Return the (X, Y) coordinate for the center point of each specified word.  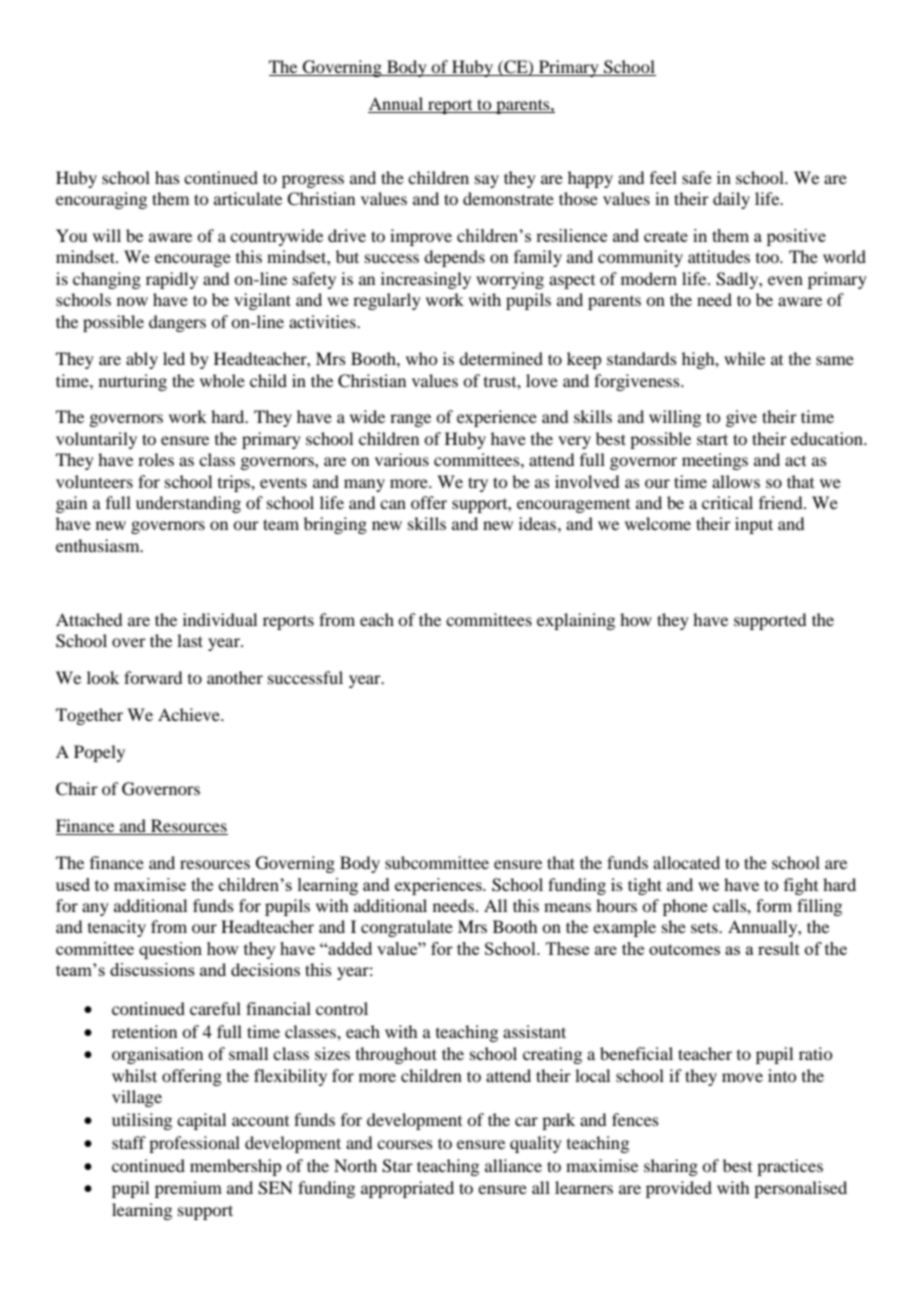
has (167, 177)
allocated (686, 862)
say (487, 181)
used (73, 884)
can (393, 504)
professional (194, 1144)
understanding (188, 504)
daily (731, 200)
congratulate (407, 928)
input (754, 525)
